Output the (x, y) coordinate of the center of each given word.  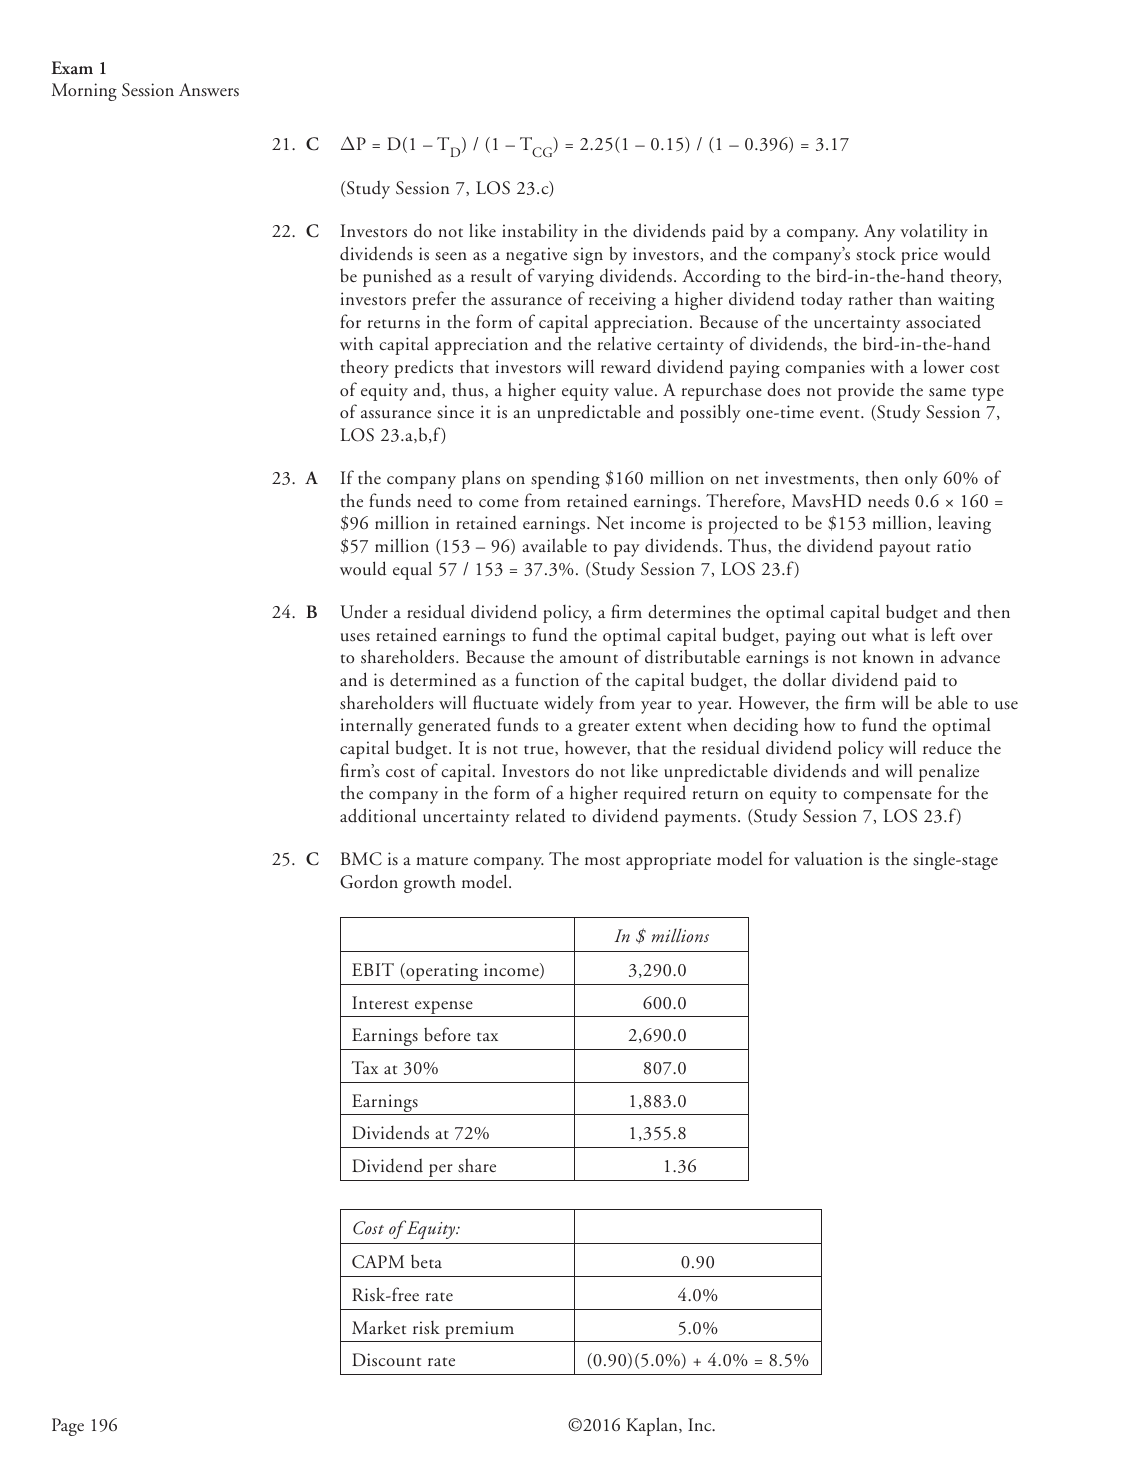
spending (565, 479)
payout (904, 550)
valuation (828, 859)
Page (68, 1427)
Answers (209, 90)
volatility (934, 232)
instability (540, 232)
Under (364, 611)
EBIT (373, 969)
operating (441, 972)
